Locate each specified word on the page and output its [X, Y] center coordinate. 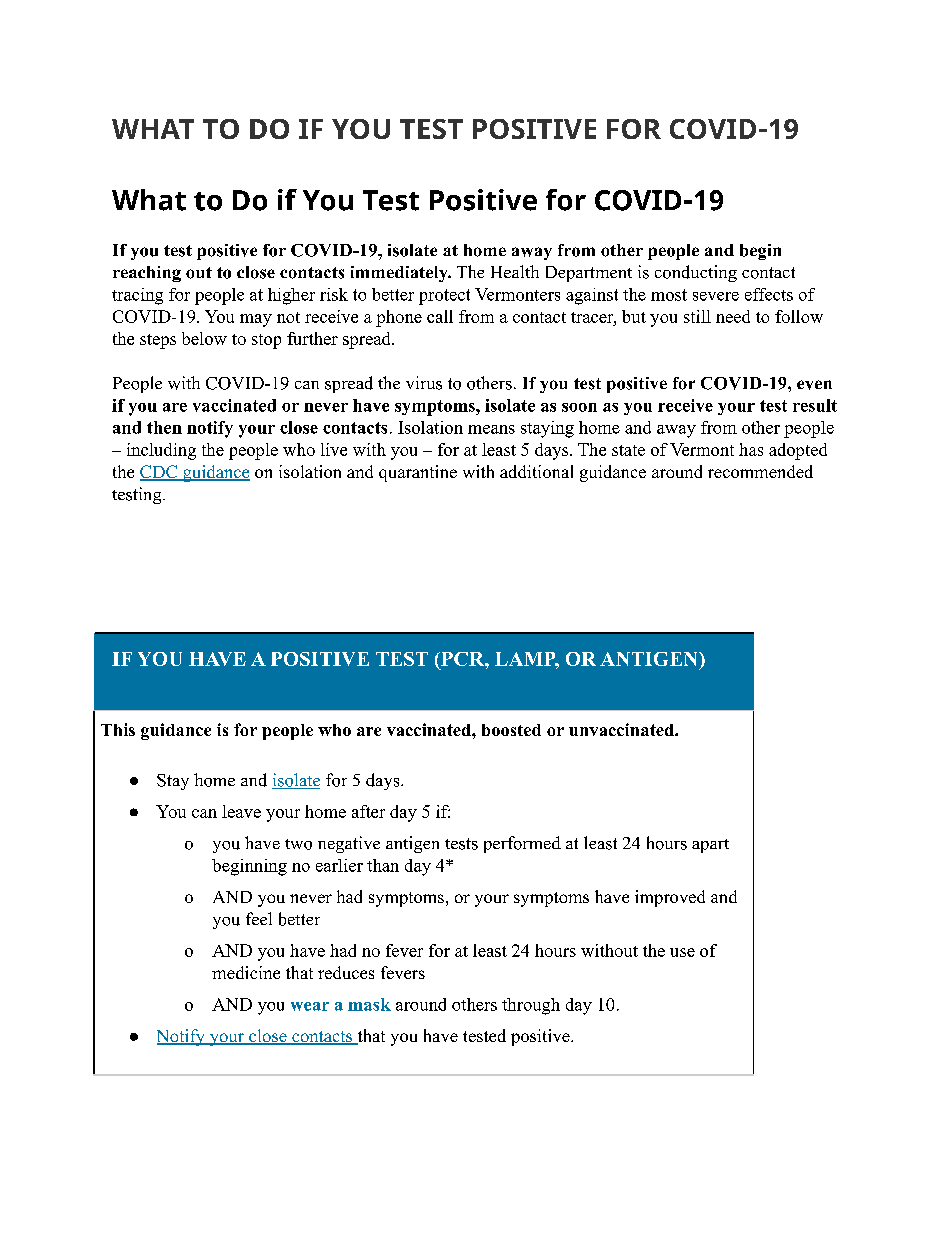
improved [670, 898]
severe [716, 296]
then [164, 427]
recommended [760, 471]
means [491, 429]
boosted [511, 730]
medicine [246, 972]
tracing [137, 296]
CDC [160, 473]
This [118, 729]
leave [241, 811]
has [751, 449]
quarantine [418, 473]
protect [444, 297]
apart [710, 846]
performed [522, 844]
